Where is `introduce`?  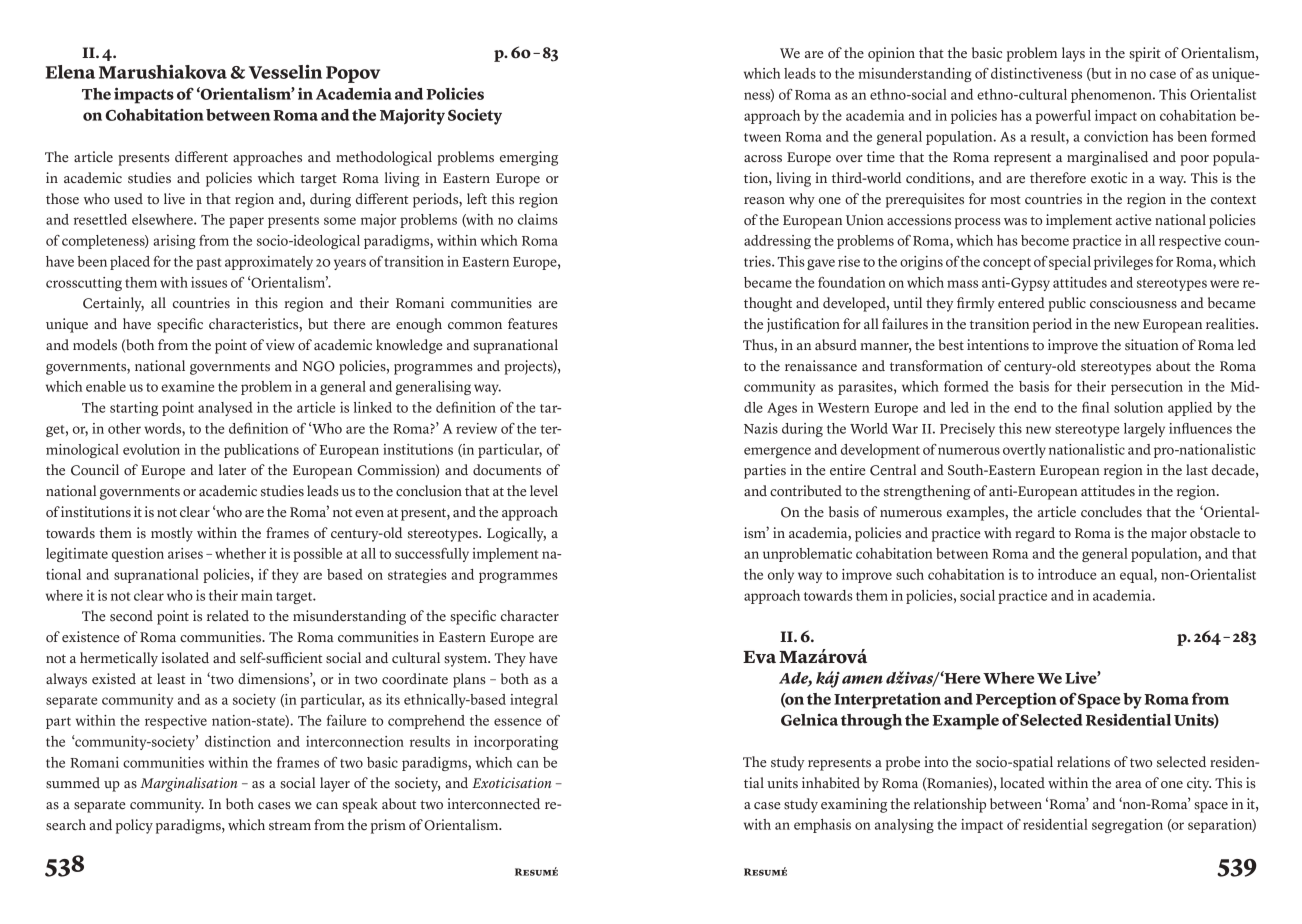
introduce is located at coordinates (1067, 574).
